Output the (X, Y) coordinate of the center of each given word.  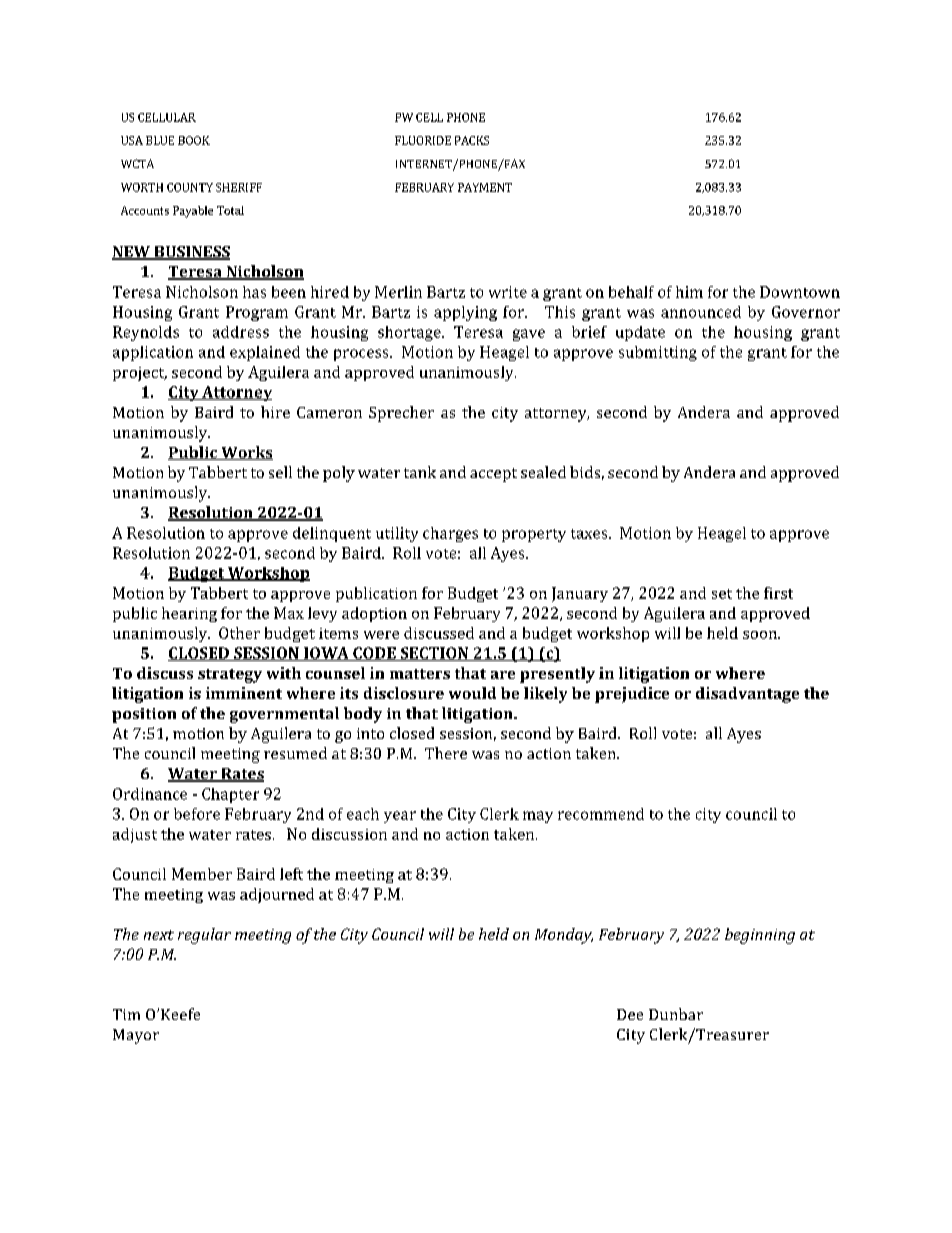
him (689, 292)
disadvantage (747, 695)
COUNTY (190, 187)
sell (280, 472)
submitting (658, 353)
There (446, 753)
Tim (126, 1014)
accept (493, 475)
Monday (564, 936)
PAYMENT (485, 187)
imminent (244, 693)
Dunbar (676, 1014)
